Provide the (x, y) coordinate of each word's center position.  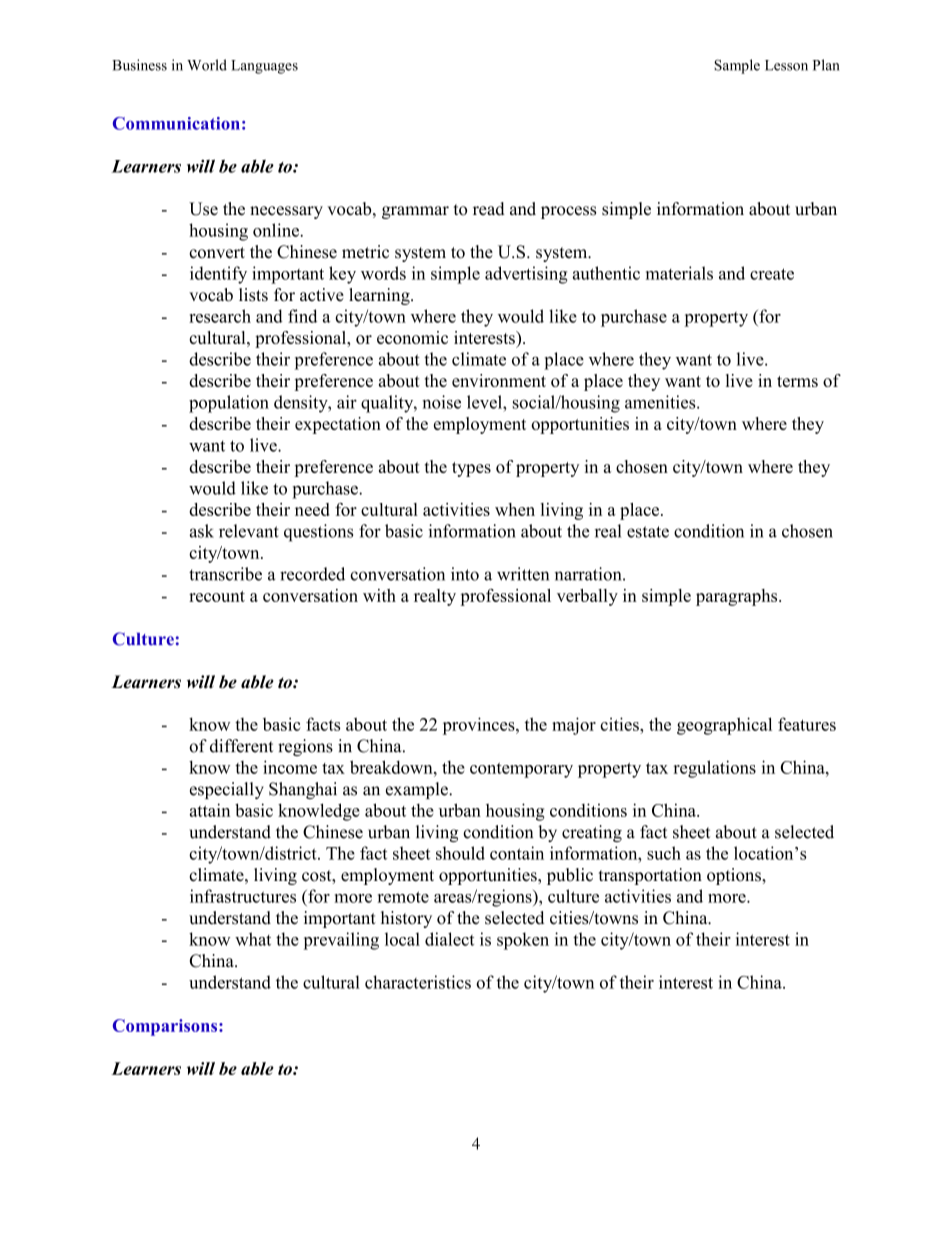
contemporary (521, 770)
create (772, 274)
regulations (715, 769)
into (465, 574)
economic (412, 337)
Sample (737, 66)
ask (202, 531)
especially (227, 790)
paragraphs (738, 597)
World (207, 65)
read (489, 209)
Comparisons (166, 1027)
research (220, 316)
